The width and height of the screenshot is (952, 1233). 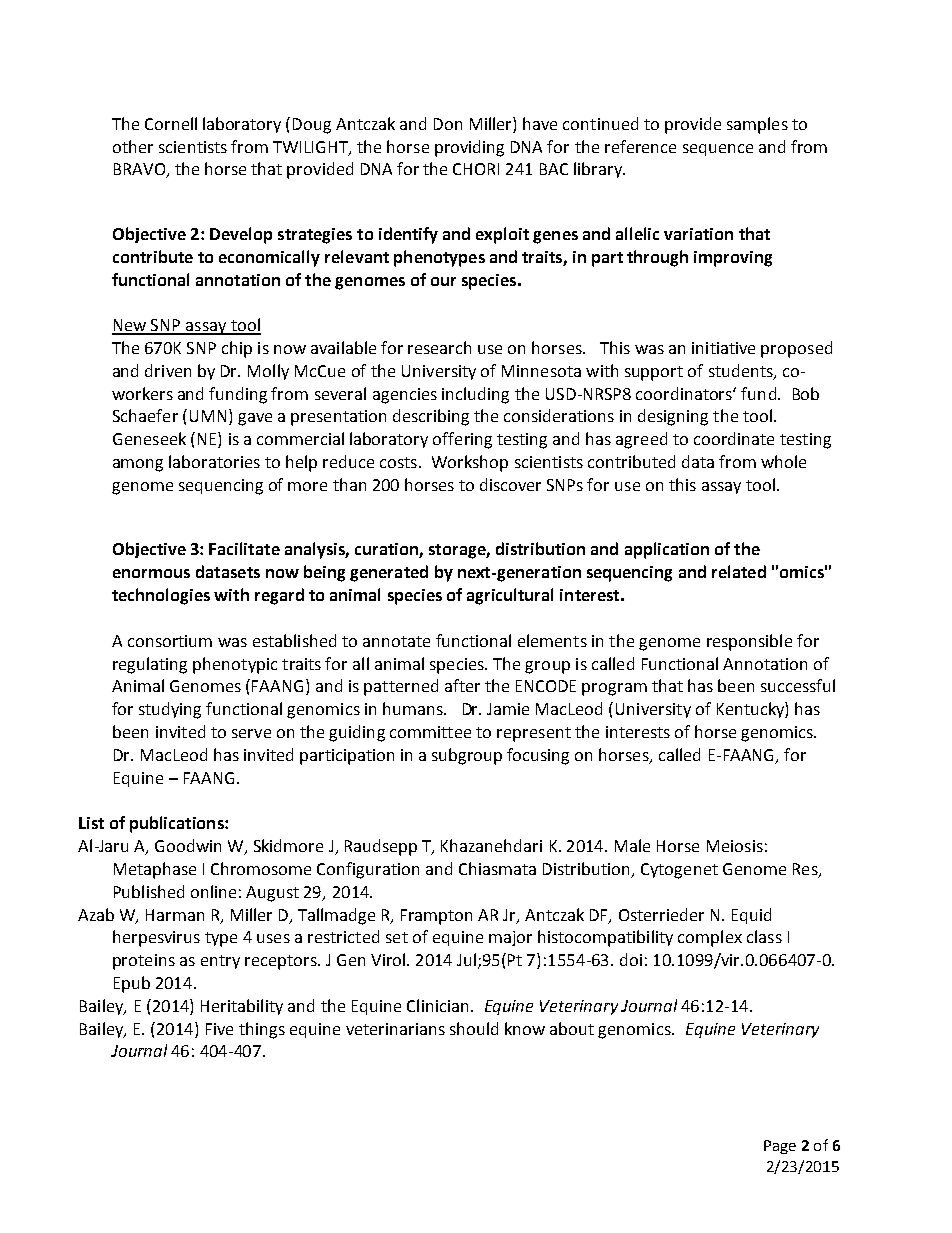 What do you see at coordinates (219, 1029) in the screenshot?
I see `Five` at bounding box center [219, 1029].
